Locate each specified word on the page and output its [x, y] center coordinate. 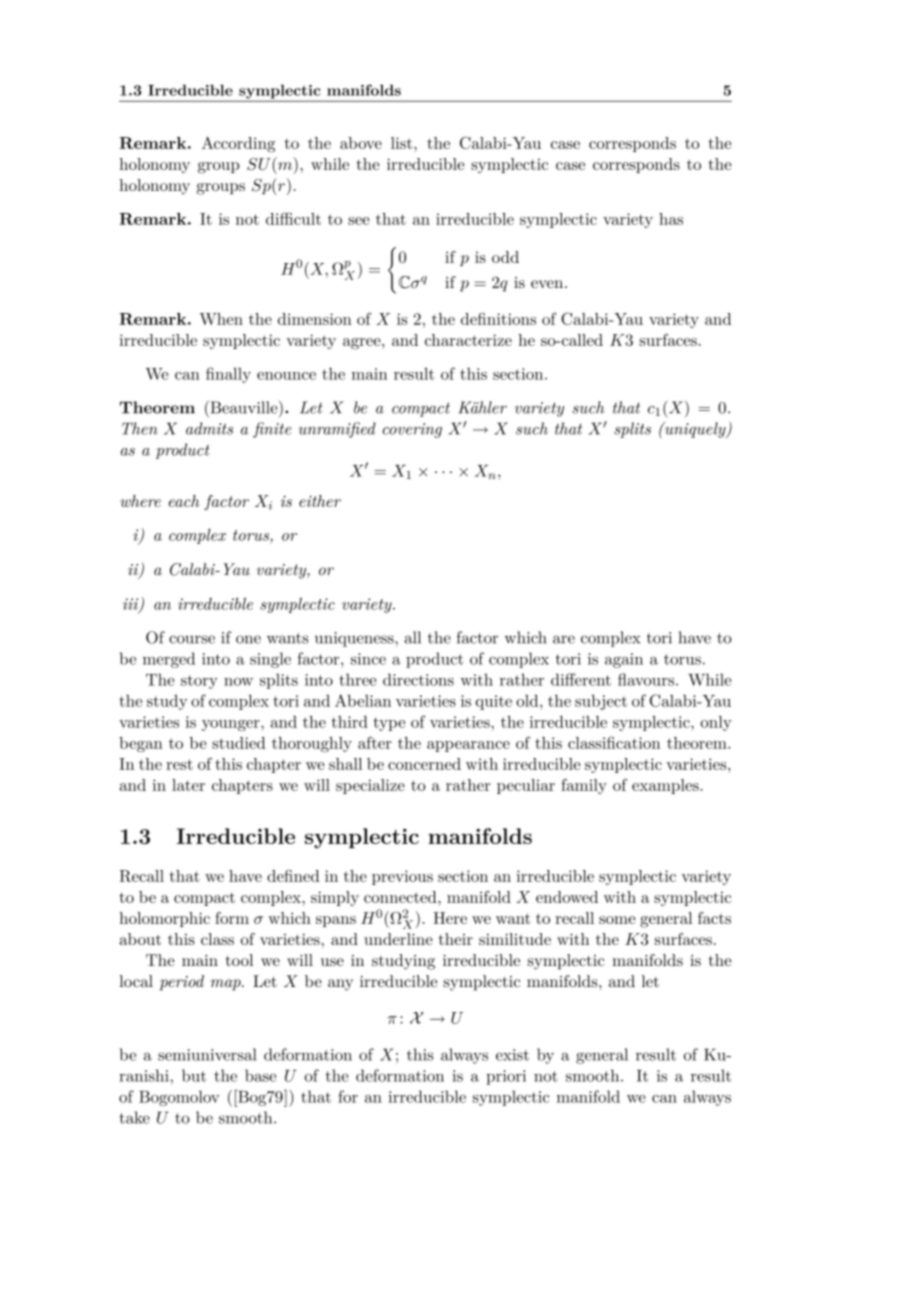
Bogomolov [179, 1098]
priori [506, 1077]
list [403, 143]
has [671, 219]
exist [512, 1055]
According [238, 144]
